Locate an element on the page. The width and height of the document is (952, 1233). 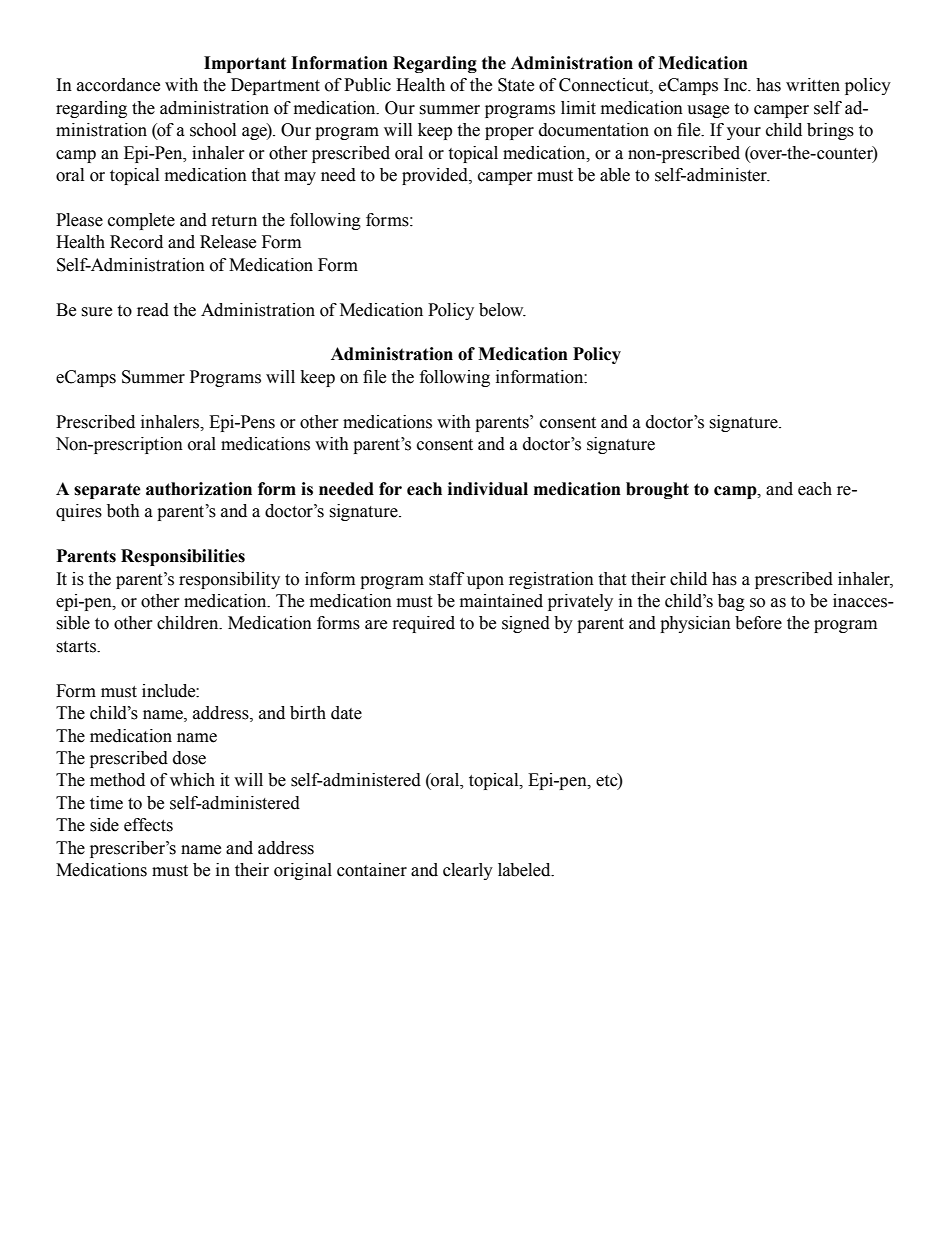
responsibility is located at coordinates (229, 580).
